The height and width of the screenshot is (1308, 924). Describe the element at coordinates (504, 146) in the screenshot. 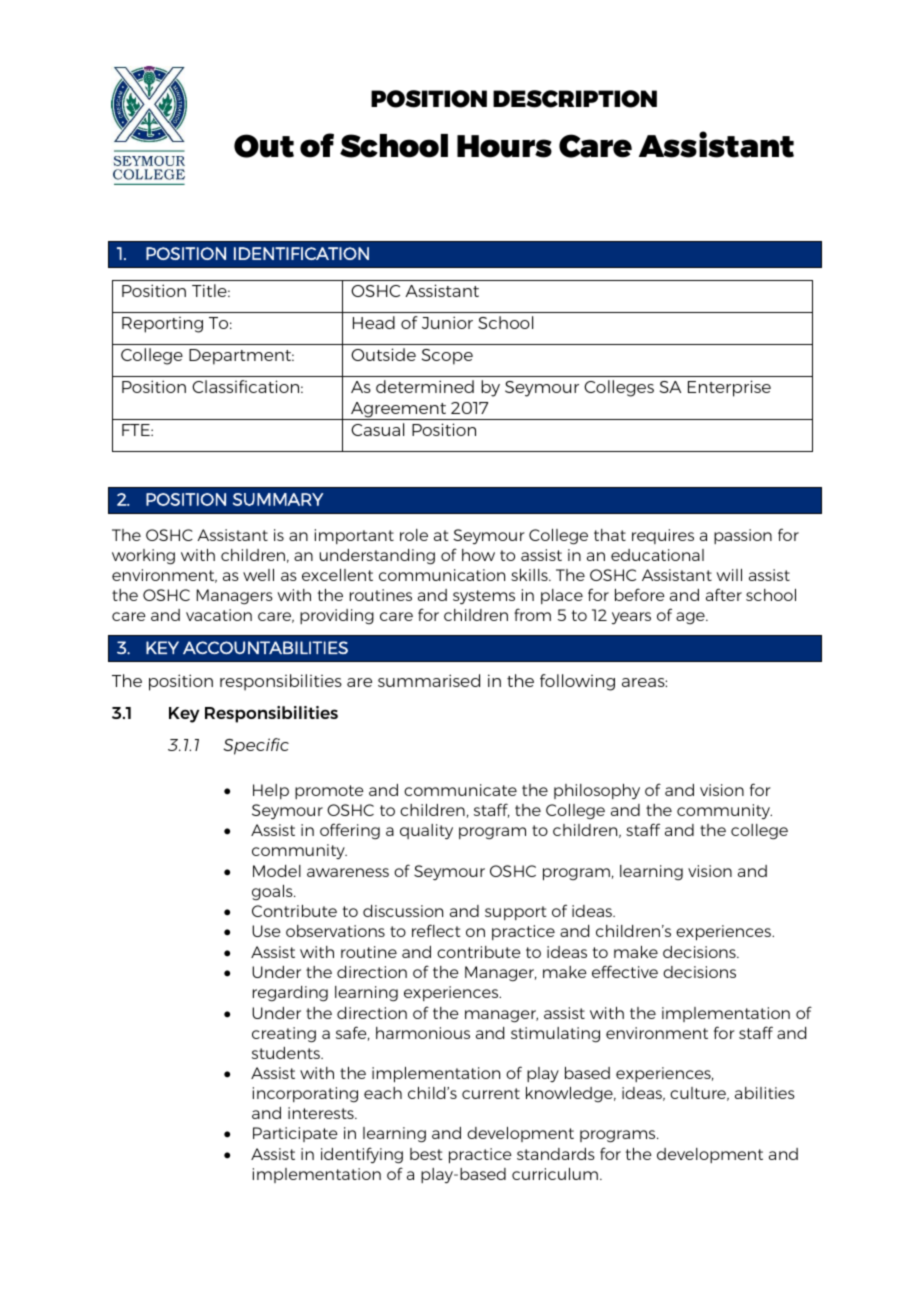

I see `Hours` at that location.
